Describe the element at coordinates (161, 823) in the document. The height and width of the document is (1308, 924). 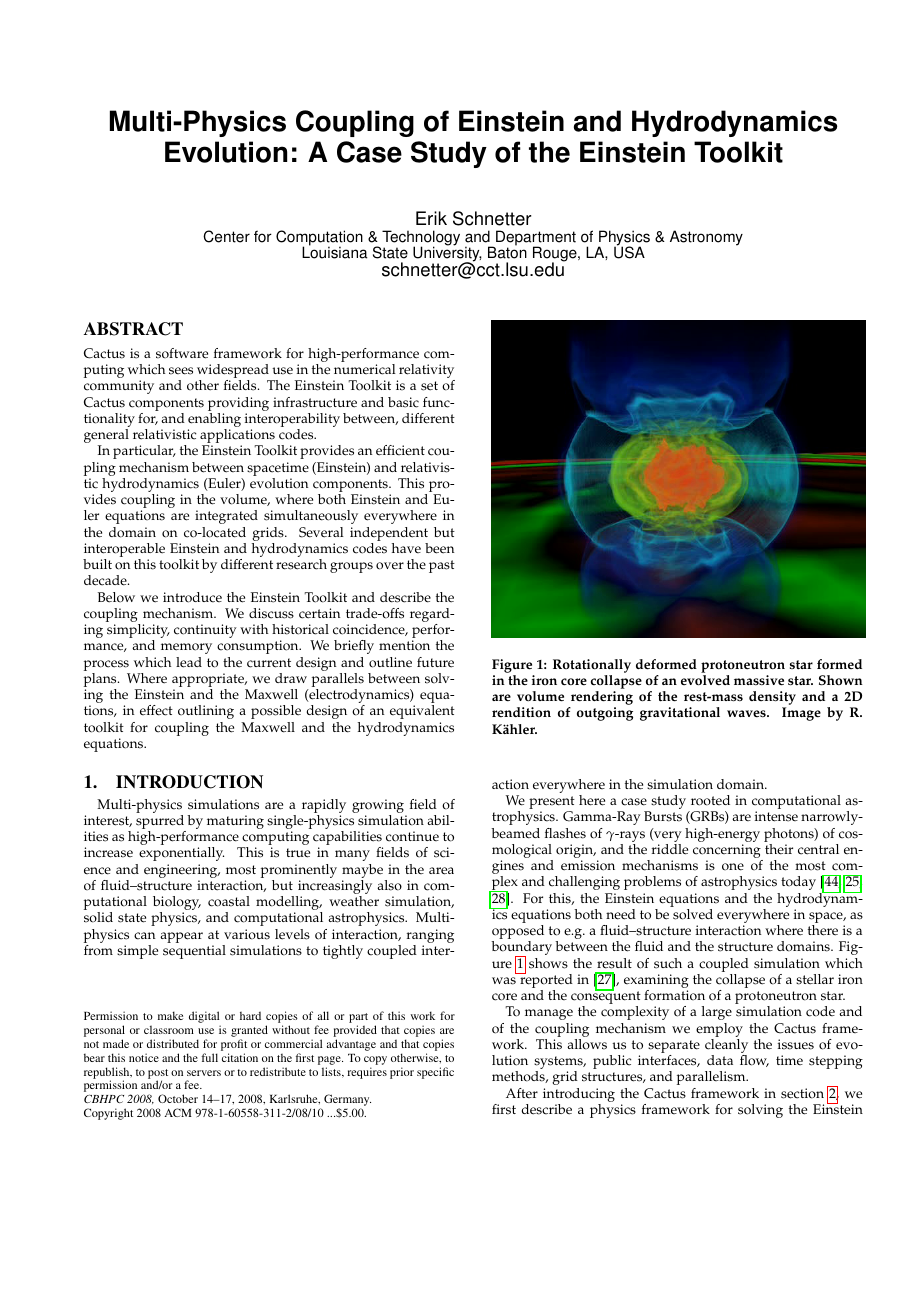
I see `spurred` at that location.
